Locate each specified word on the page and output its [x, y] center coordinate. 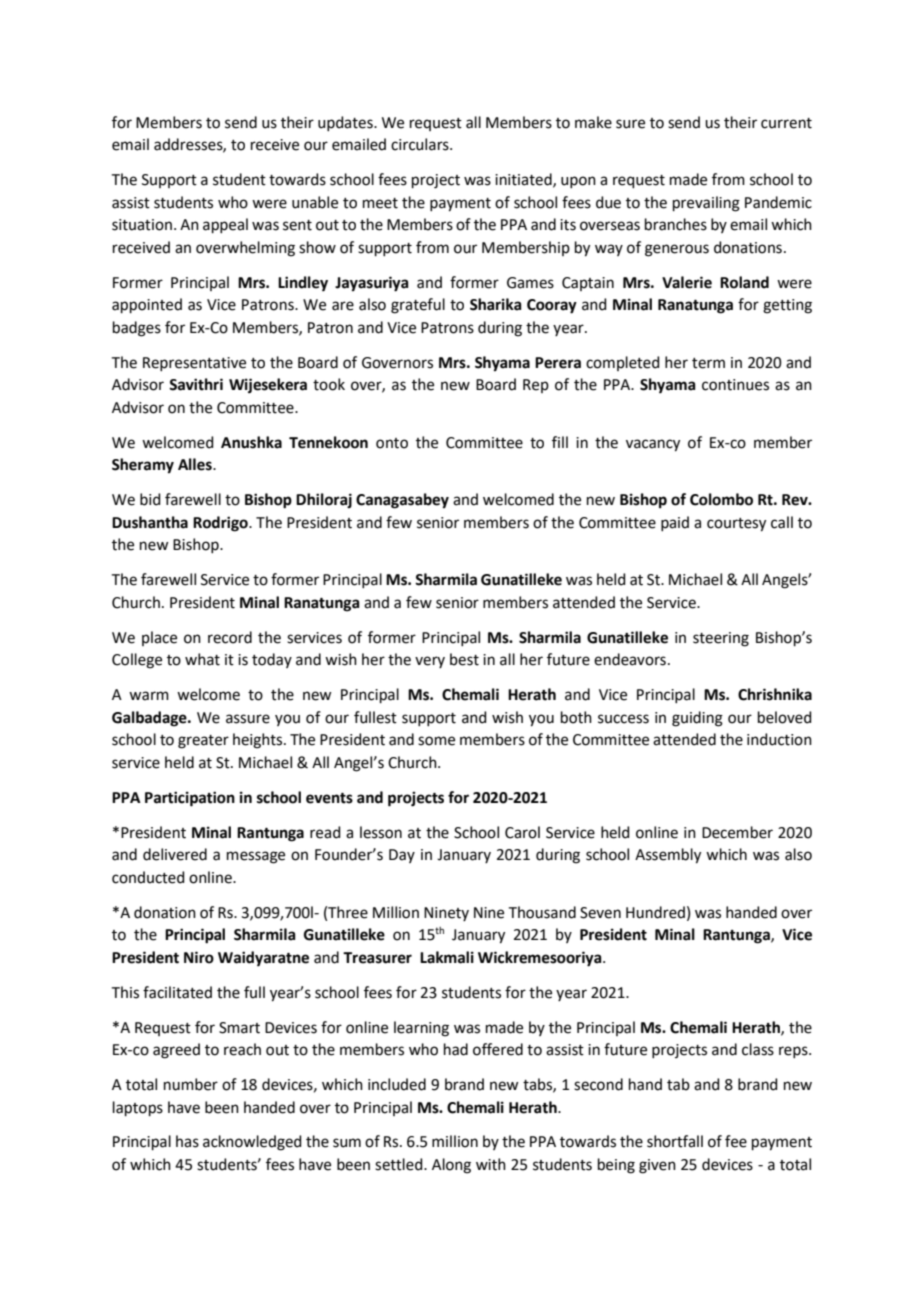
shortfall [675, 1141]
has [187, 1141]
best [464, 659]
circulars [421, 144]
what [202, 659]
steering [721, 639]
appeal [225, 225]
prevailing [706, 204]
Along [451, 1166]
